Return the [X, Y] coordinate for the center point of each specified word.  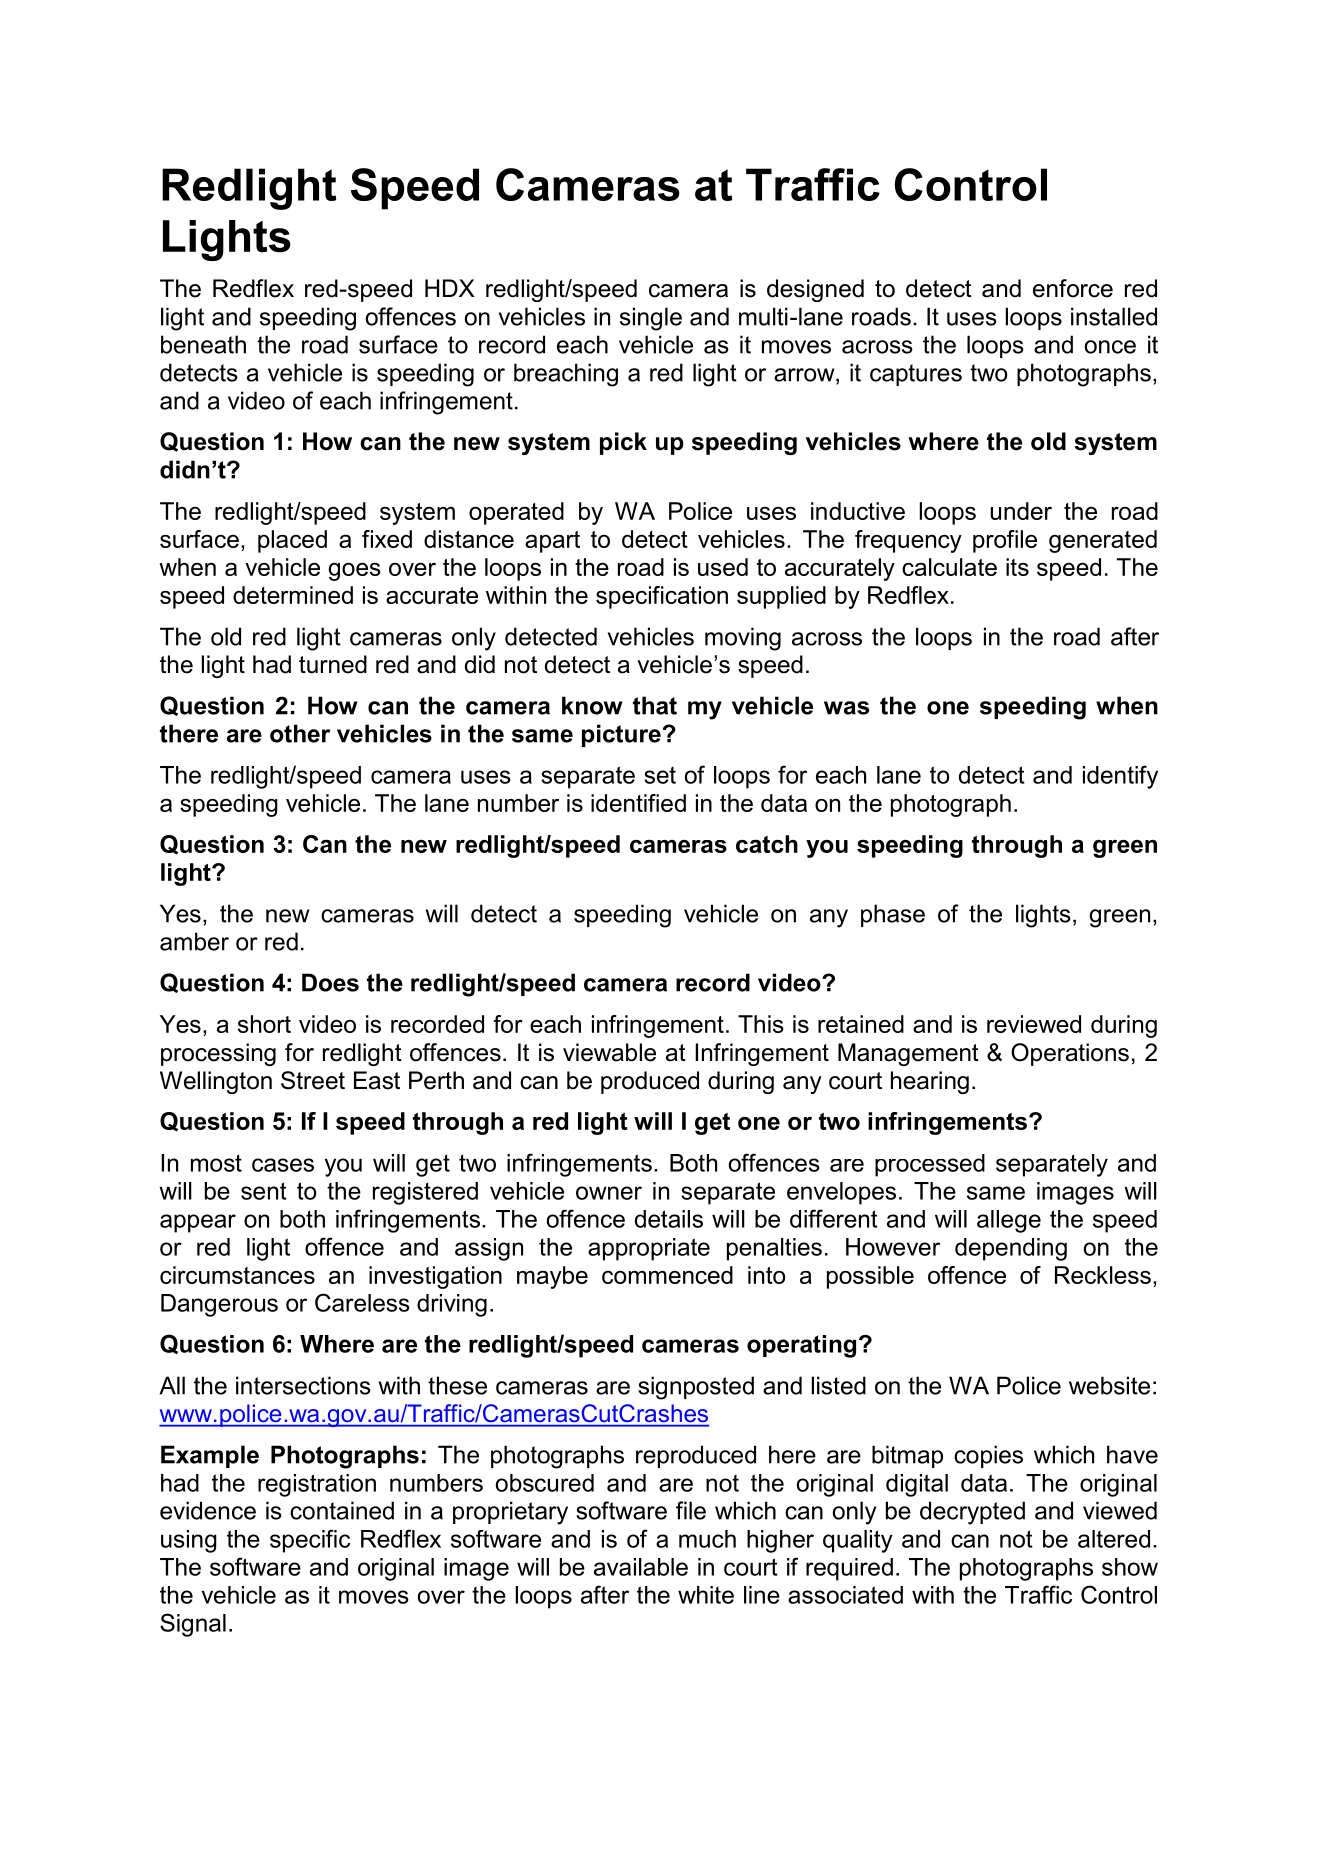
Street [313, 1080]
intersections [303, 1385]
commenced [667, 1275]
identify [1120, 777]
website [1109, 1385]
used [723, 567]
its [1017, 567]
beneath [203, 344]
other [300, 733]
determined [293, 595]
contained [342, 1510]
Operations [1070, 1054]
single [651, 319]
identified [638, 803]
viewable [609, 1052]
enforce [1073, 288]
